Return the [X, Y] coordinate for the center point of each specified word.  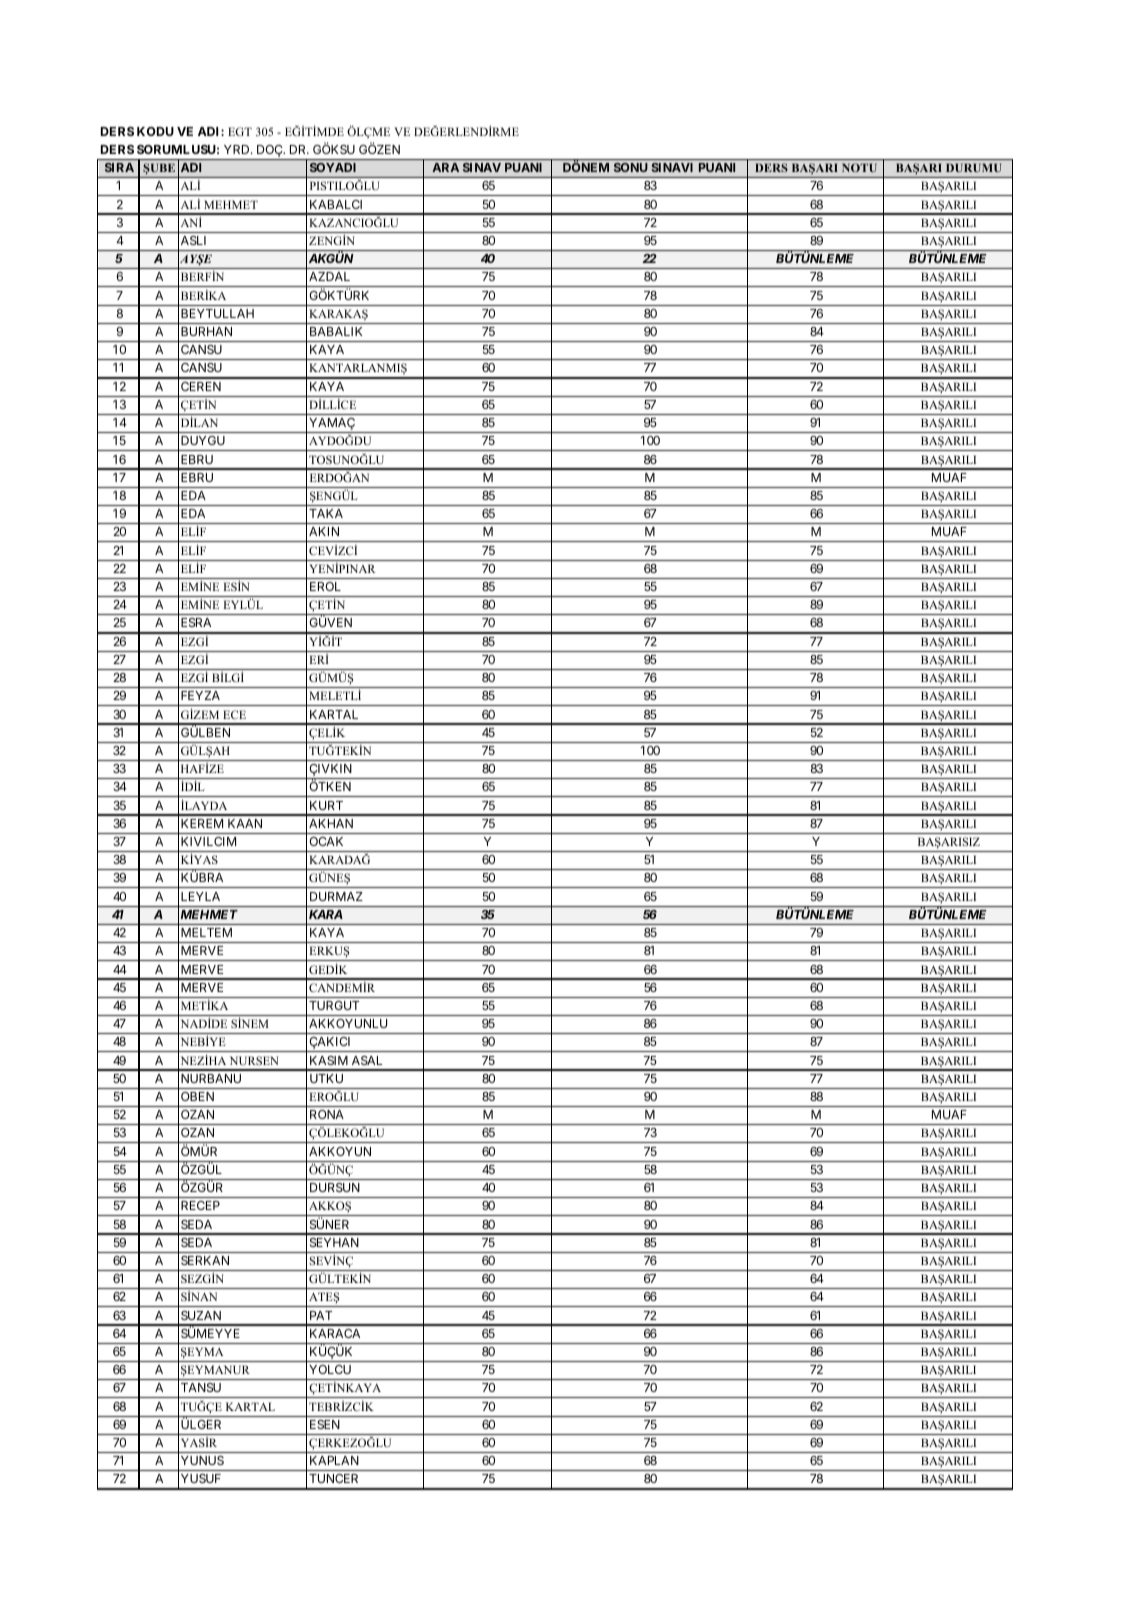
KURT [326, 805]
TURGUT [334, 1005]
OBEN [197, 1096]
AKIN [324, 531]
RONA [327, 1114]
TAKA [326, 513]
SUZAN [201, 1315]
